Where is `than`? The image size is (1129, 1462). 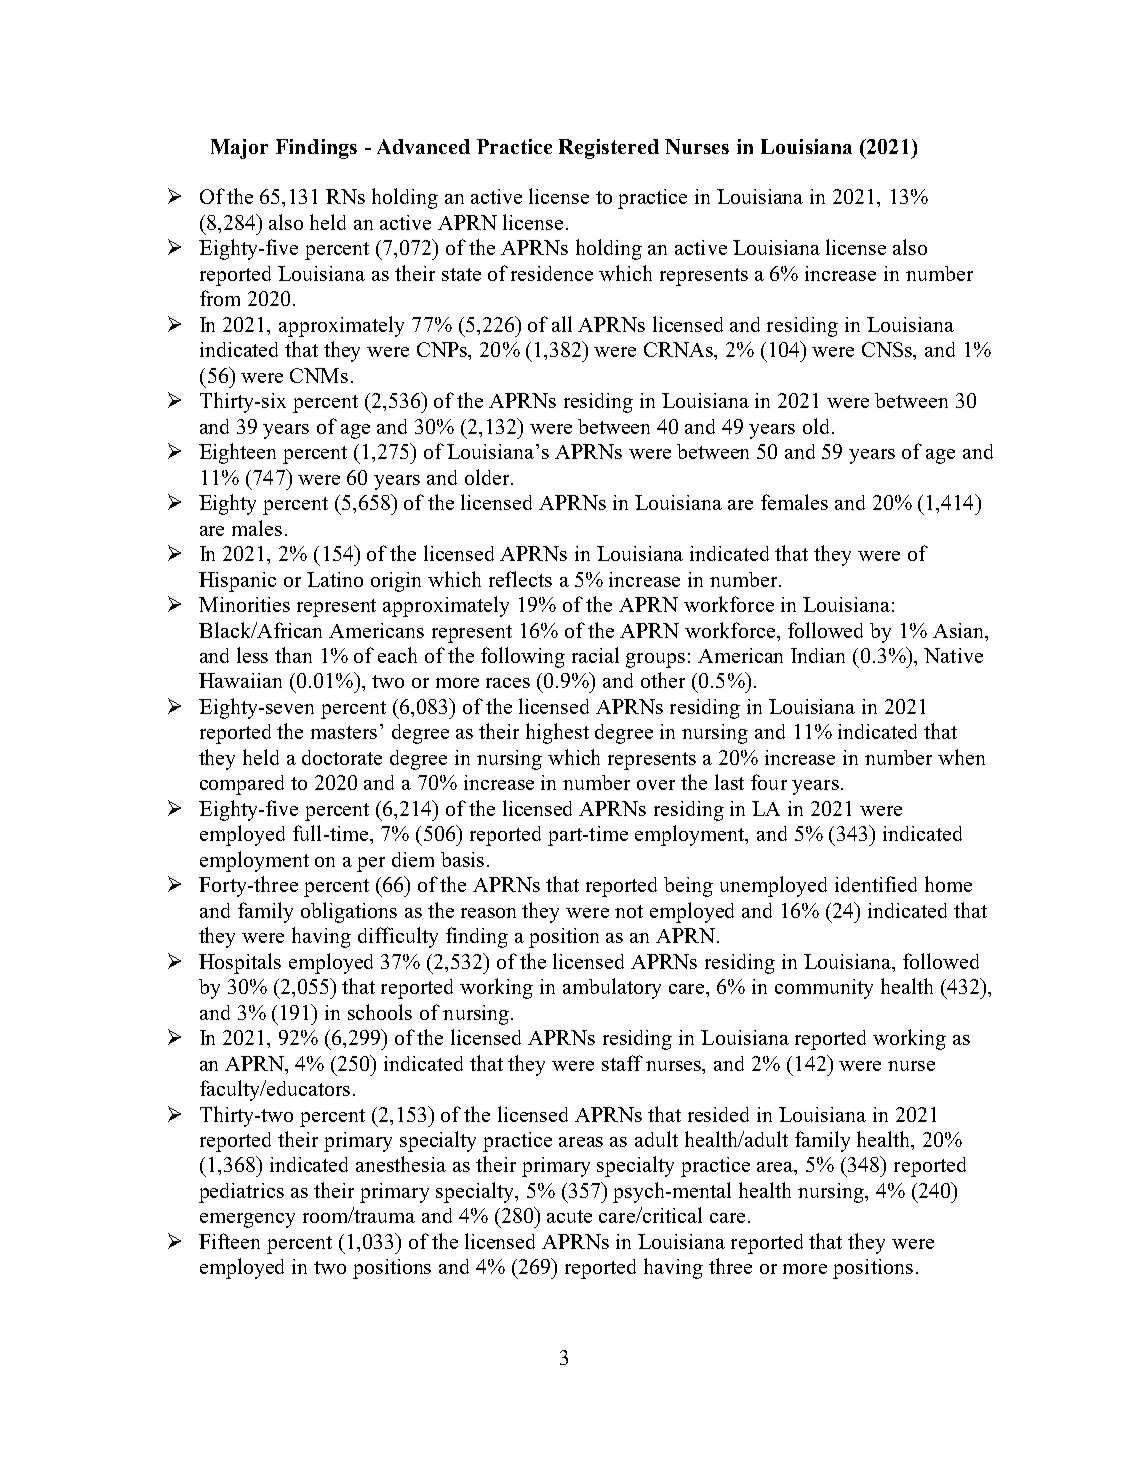 than is located at coordinates (293, 655).
